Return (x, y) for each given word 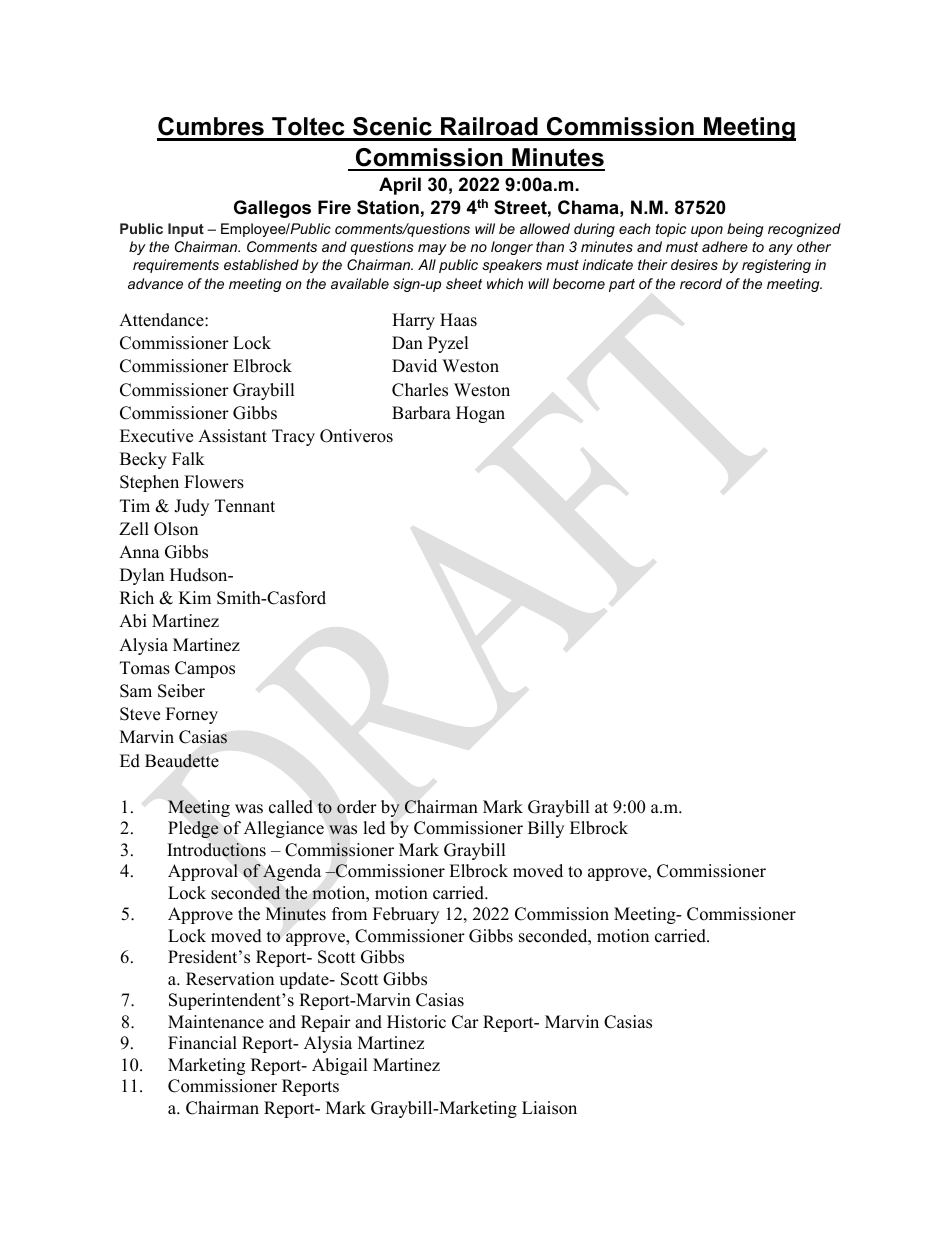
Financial (202, 1043)
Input (186, 230)
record (701, 283)
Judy (191, 507)
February (406, 915)
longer (512, 248)
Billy (546, 829)
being (745, 230)
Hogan (480, 414)
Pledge (193, 829)
